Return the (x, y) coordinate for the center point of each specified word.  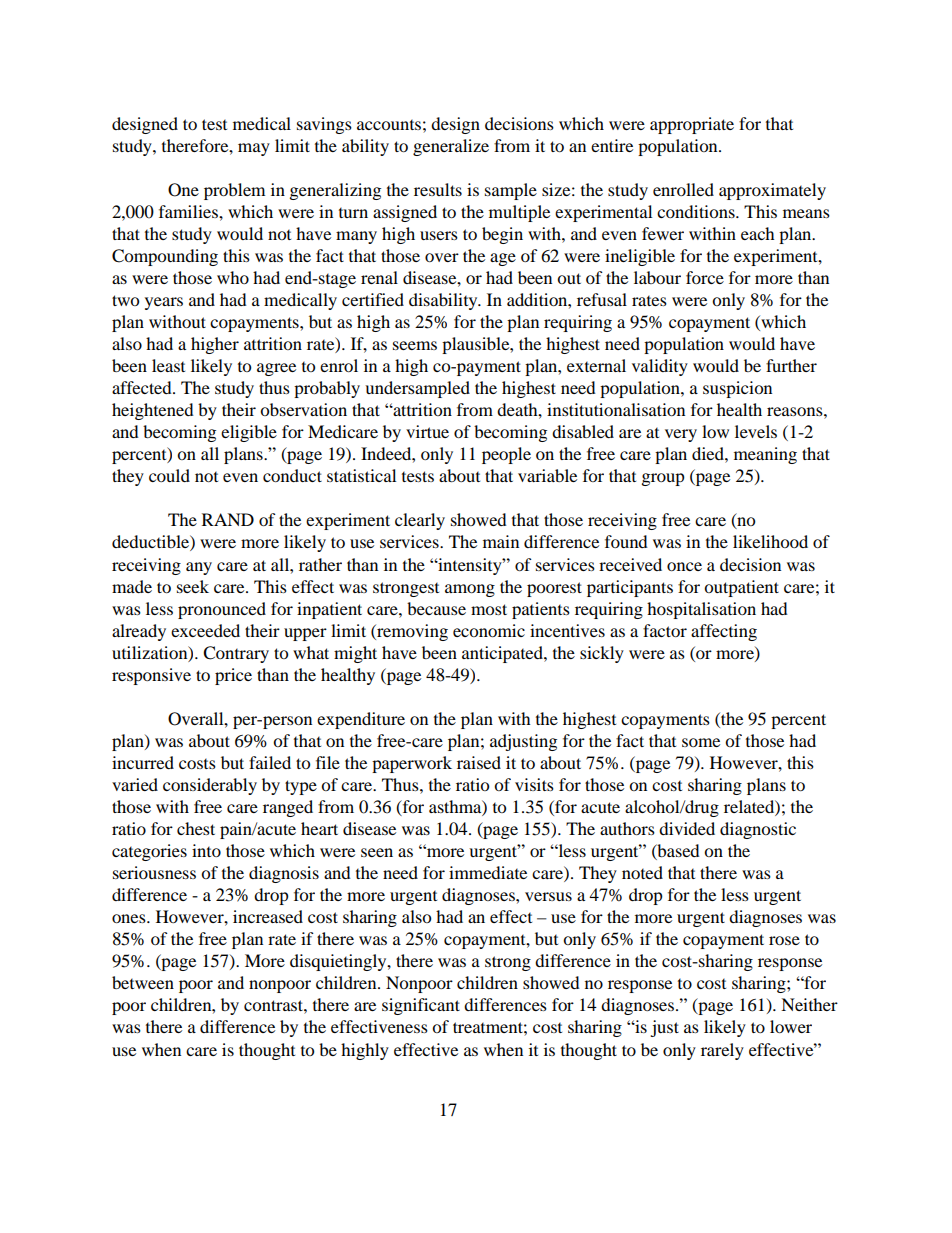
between (143, 982)
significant (421, 1006)
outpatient (741, 588)
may (254, 149)
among (470, 590)
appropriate (692, 125)
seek (193, 586)
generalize (451, 147)
